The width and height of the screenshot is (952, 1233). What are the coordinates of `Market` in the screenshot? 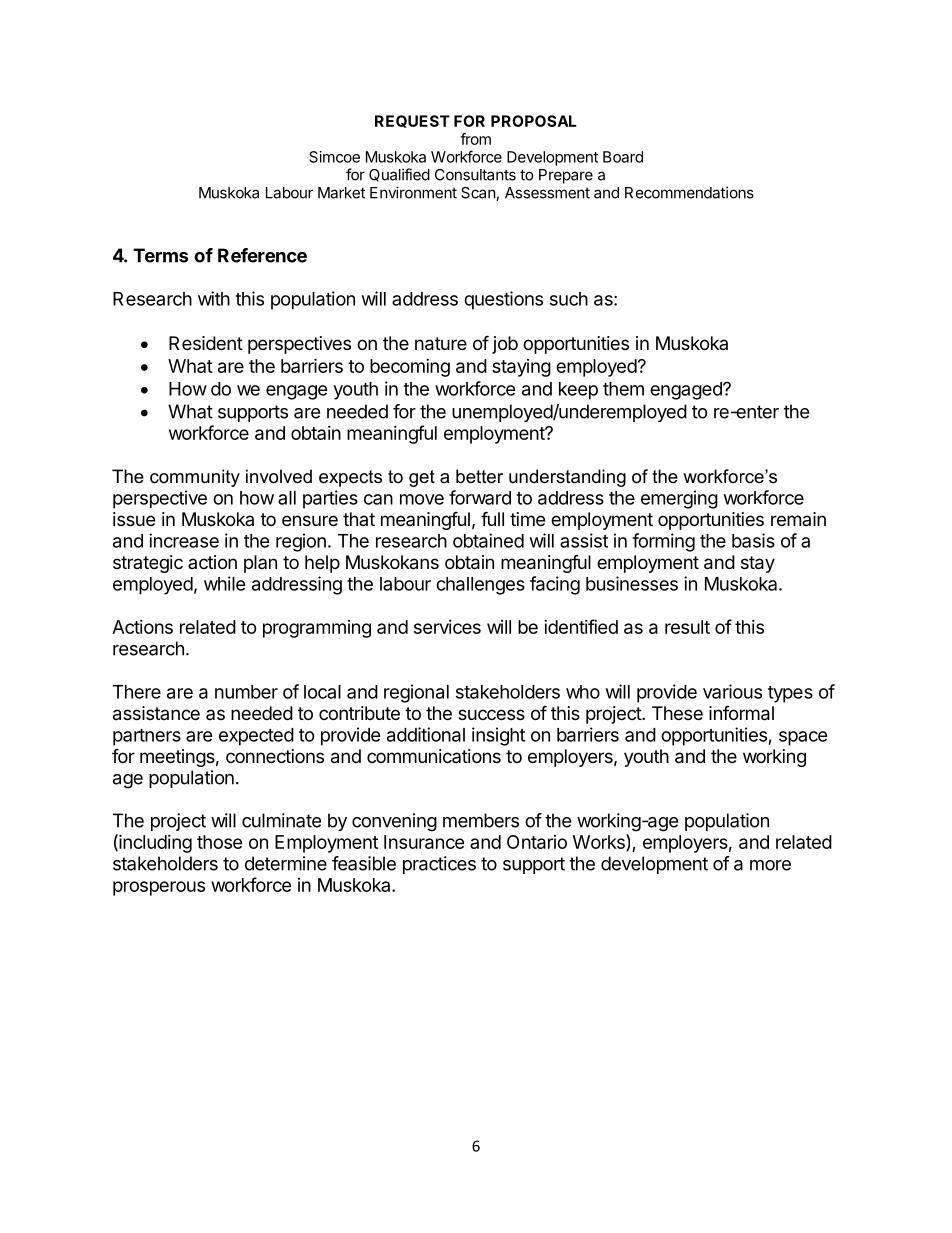 It's located at (341, 193).
